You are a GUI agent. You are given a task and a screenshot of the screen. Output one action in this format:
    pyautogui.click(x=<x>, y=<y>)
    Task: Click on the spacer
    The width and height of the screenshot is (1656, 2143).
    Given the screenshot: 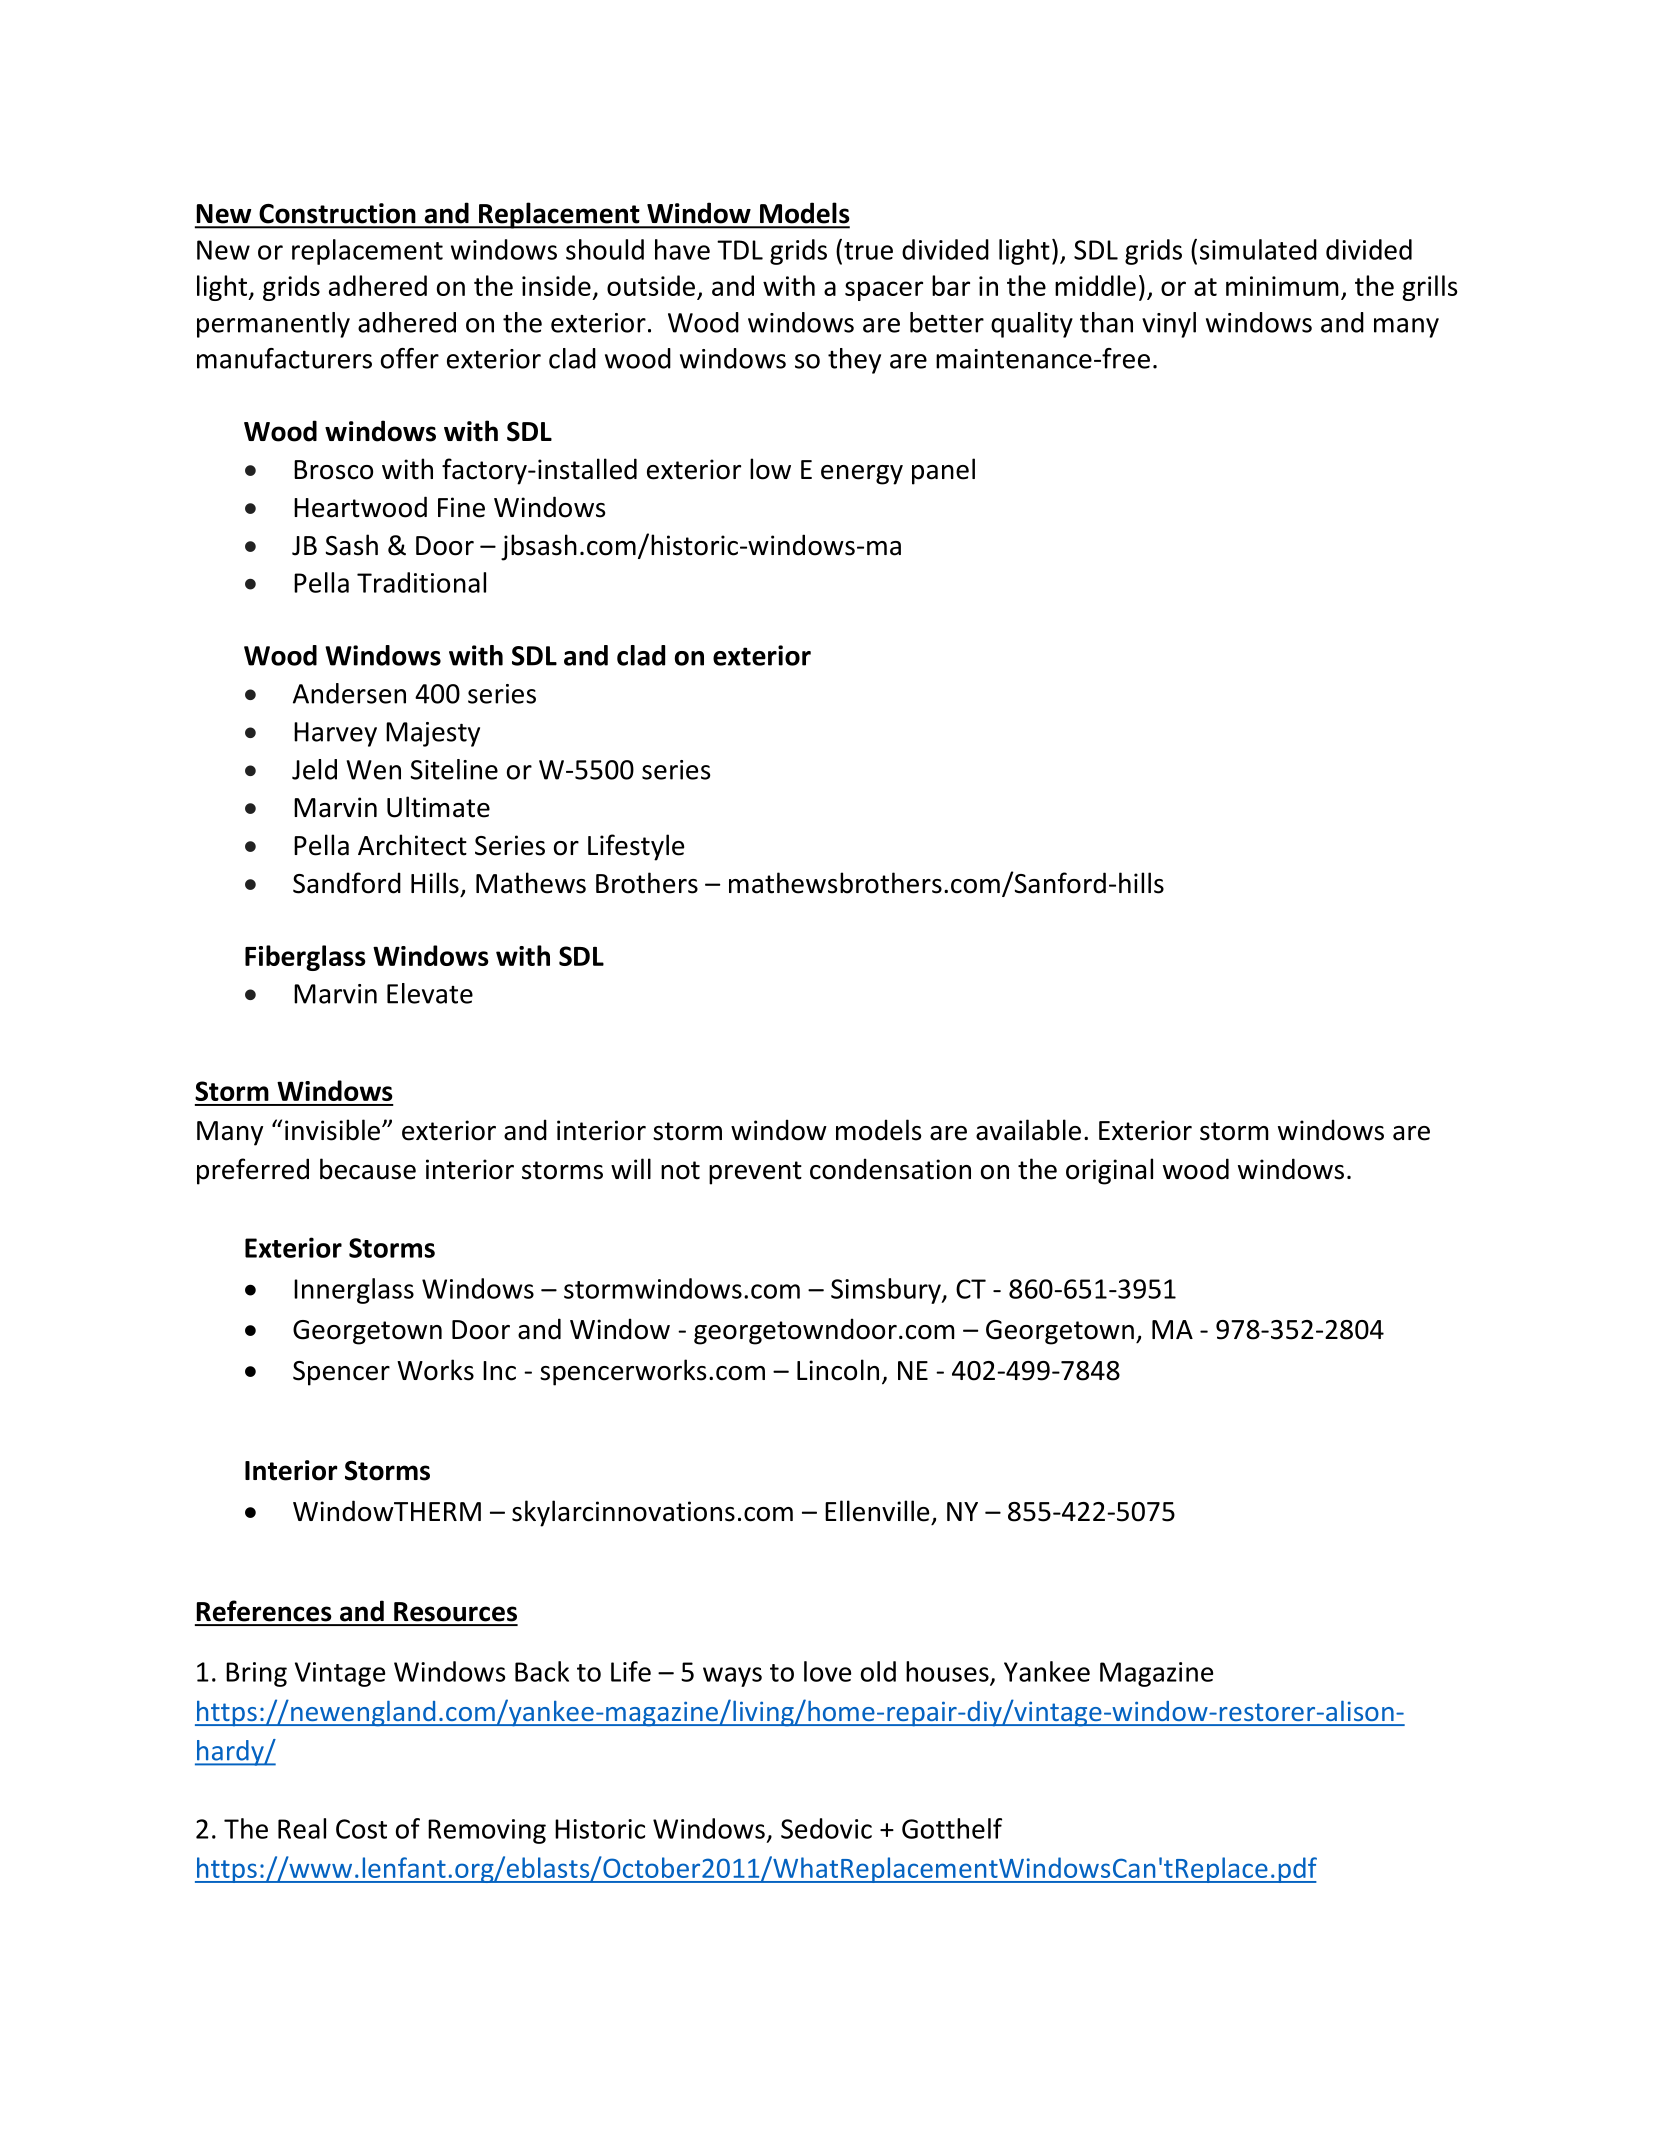 What is the action you would take?
    pyautogui.click(x=884, y=291)
